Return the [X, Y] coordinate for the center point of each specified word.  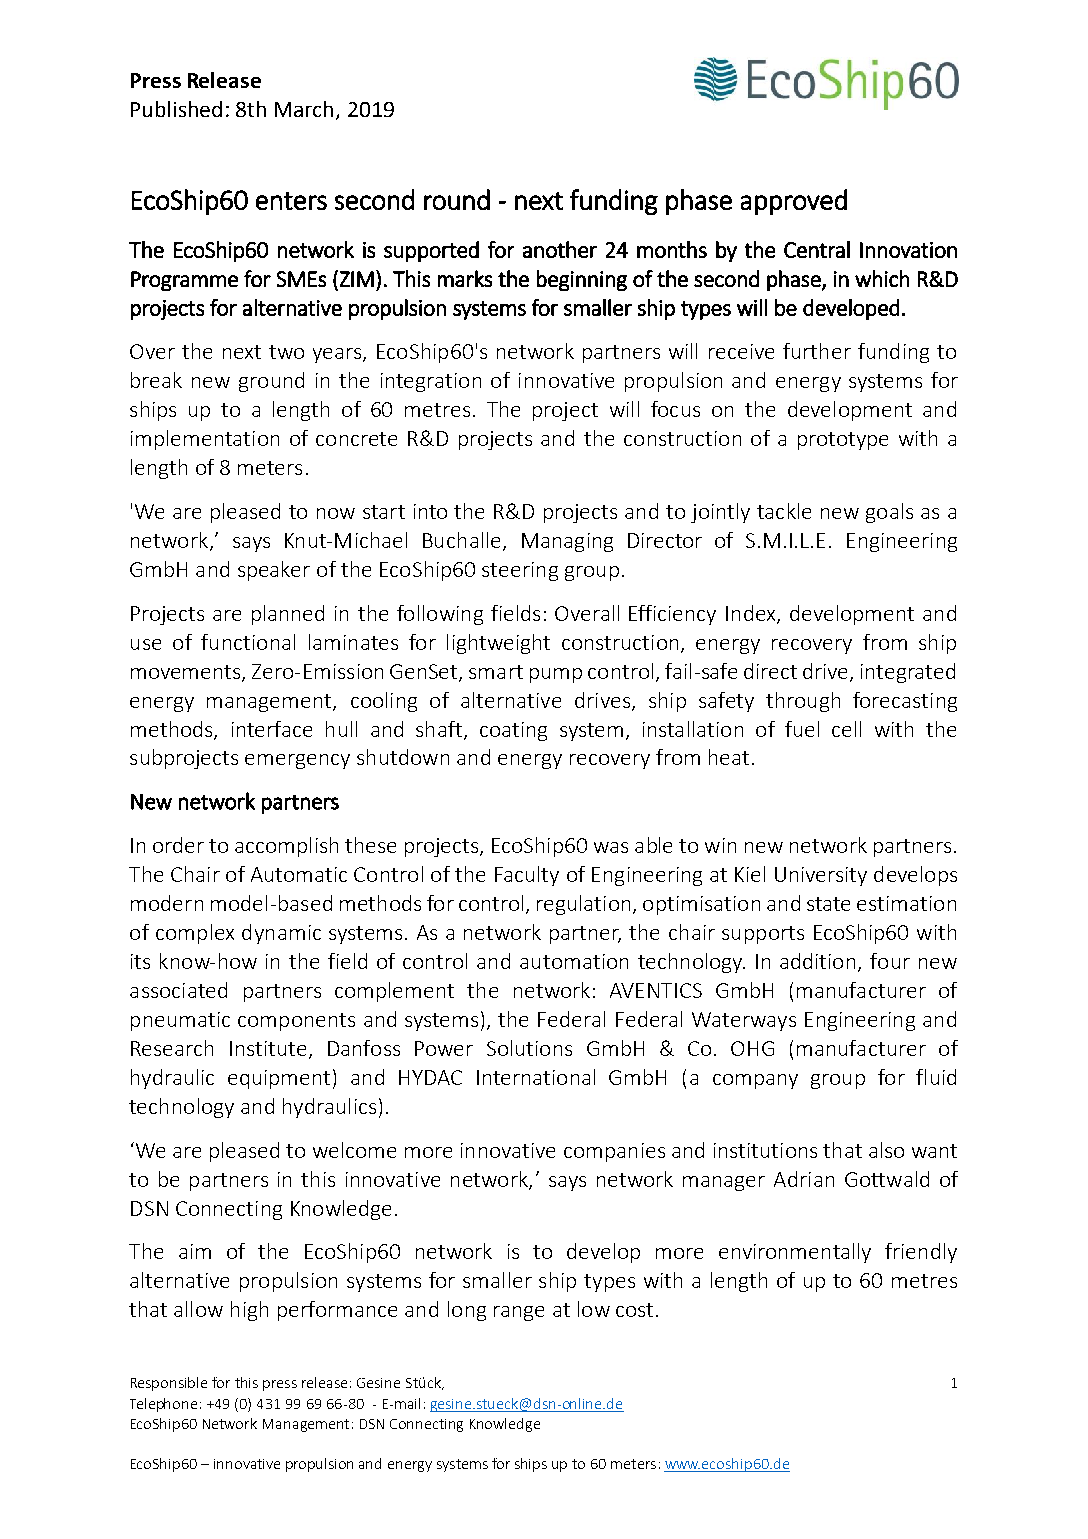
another [560, 249]
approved [794, 202]
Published [176, 109]
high [249, 1311]
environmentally [795, 1253]
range [519, 1313]
